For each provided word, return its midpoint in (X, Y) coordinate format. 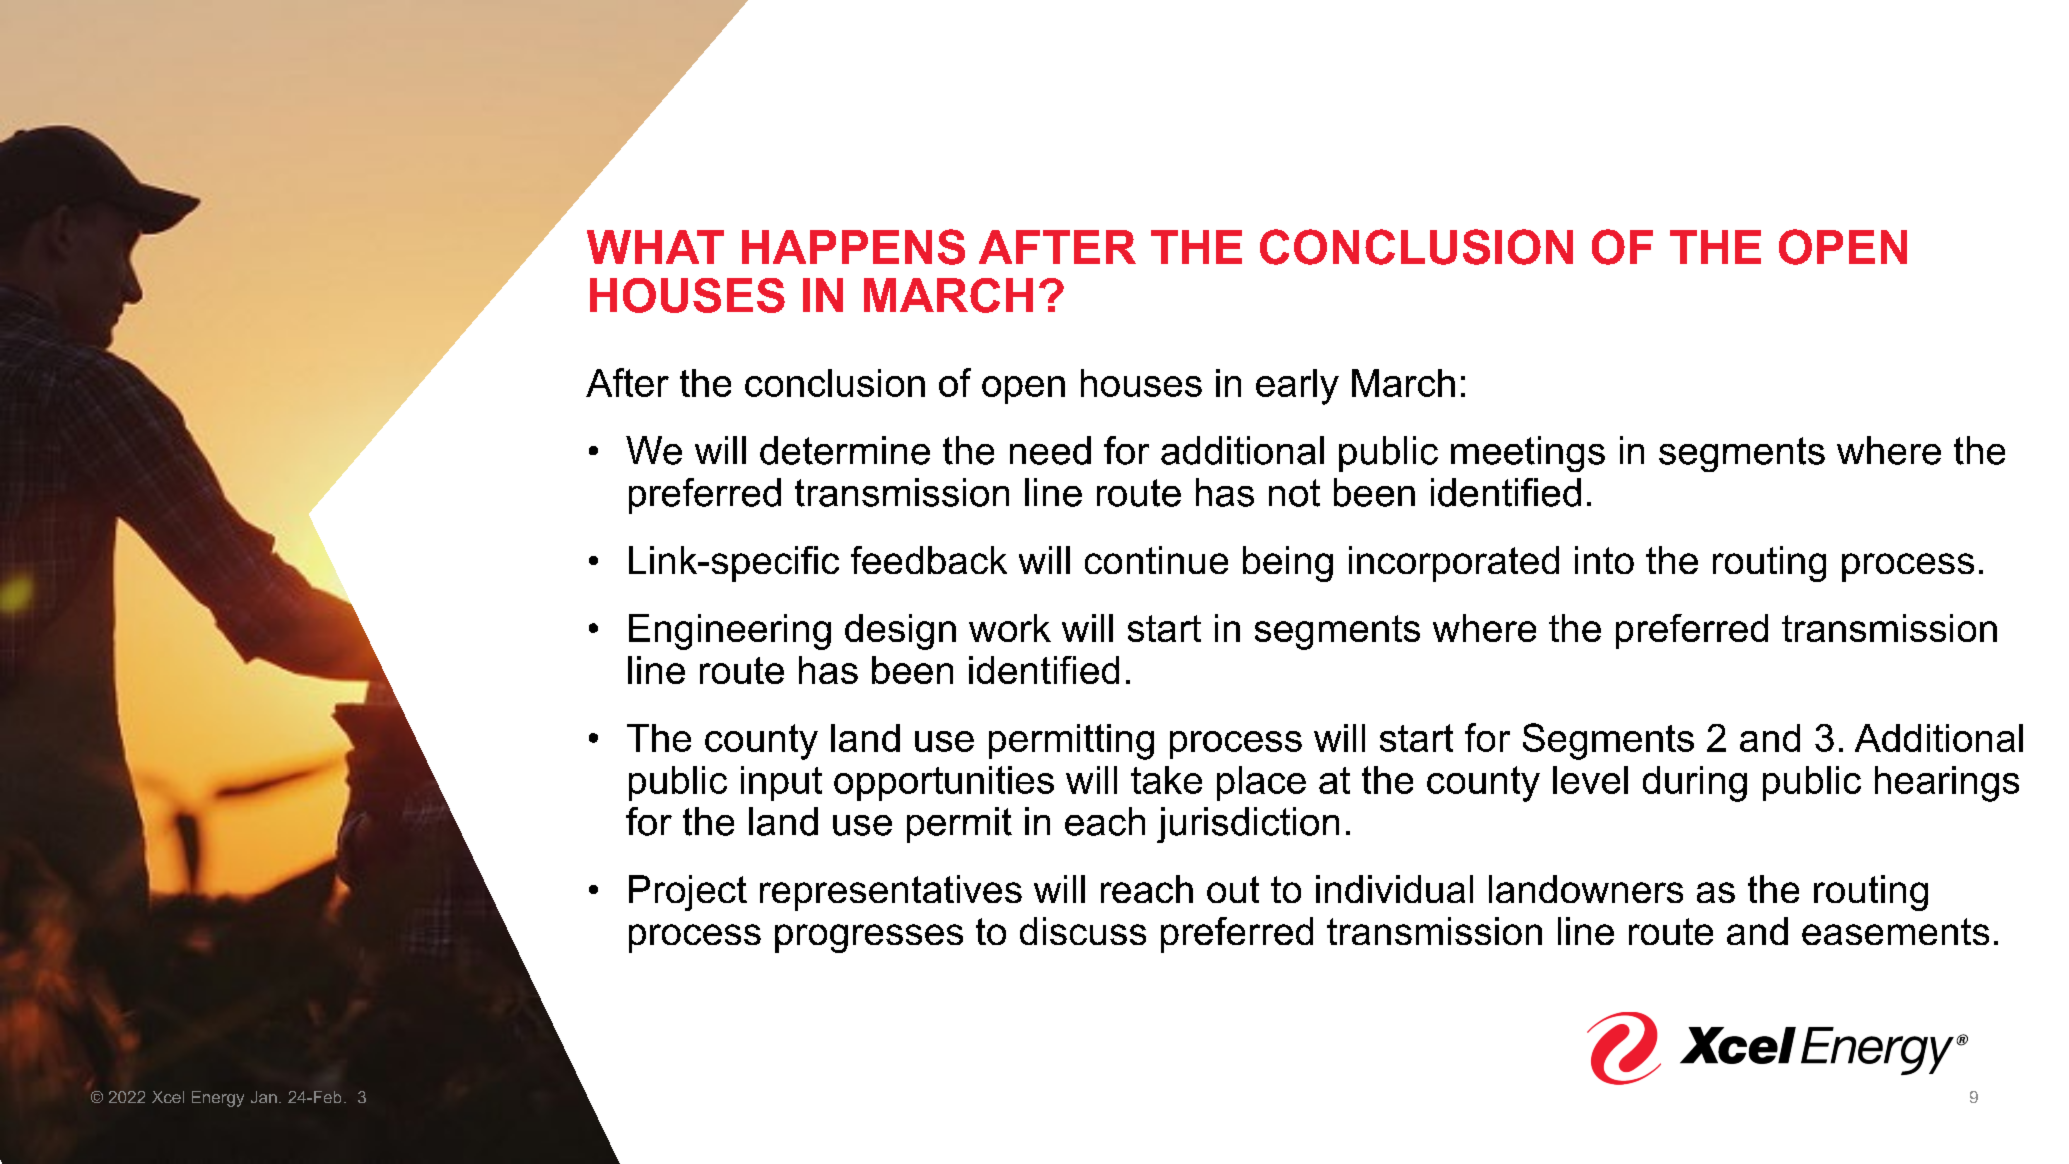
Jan (264, 1097)
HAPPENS (853, 247)
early (1297, 387)
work (1010, 628)
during (1695, 784)
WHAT (655, 247)
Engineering (730, 632)
